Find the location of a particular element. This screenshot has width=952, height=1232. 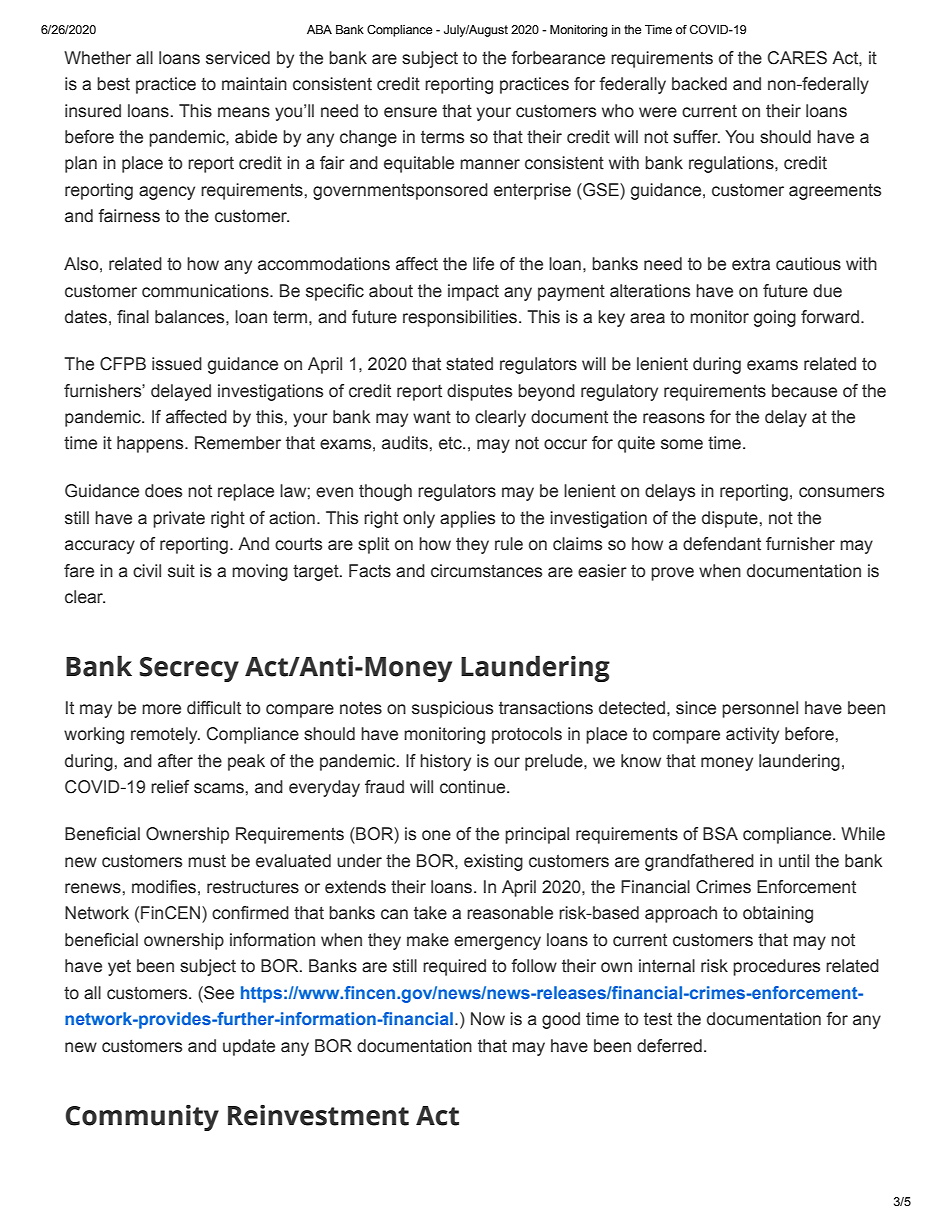

does is located at coordinates (163, 491).
